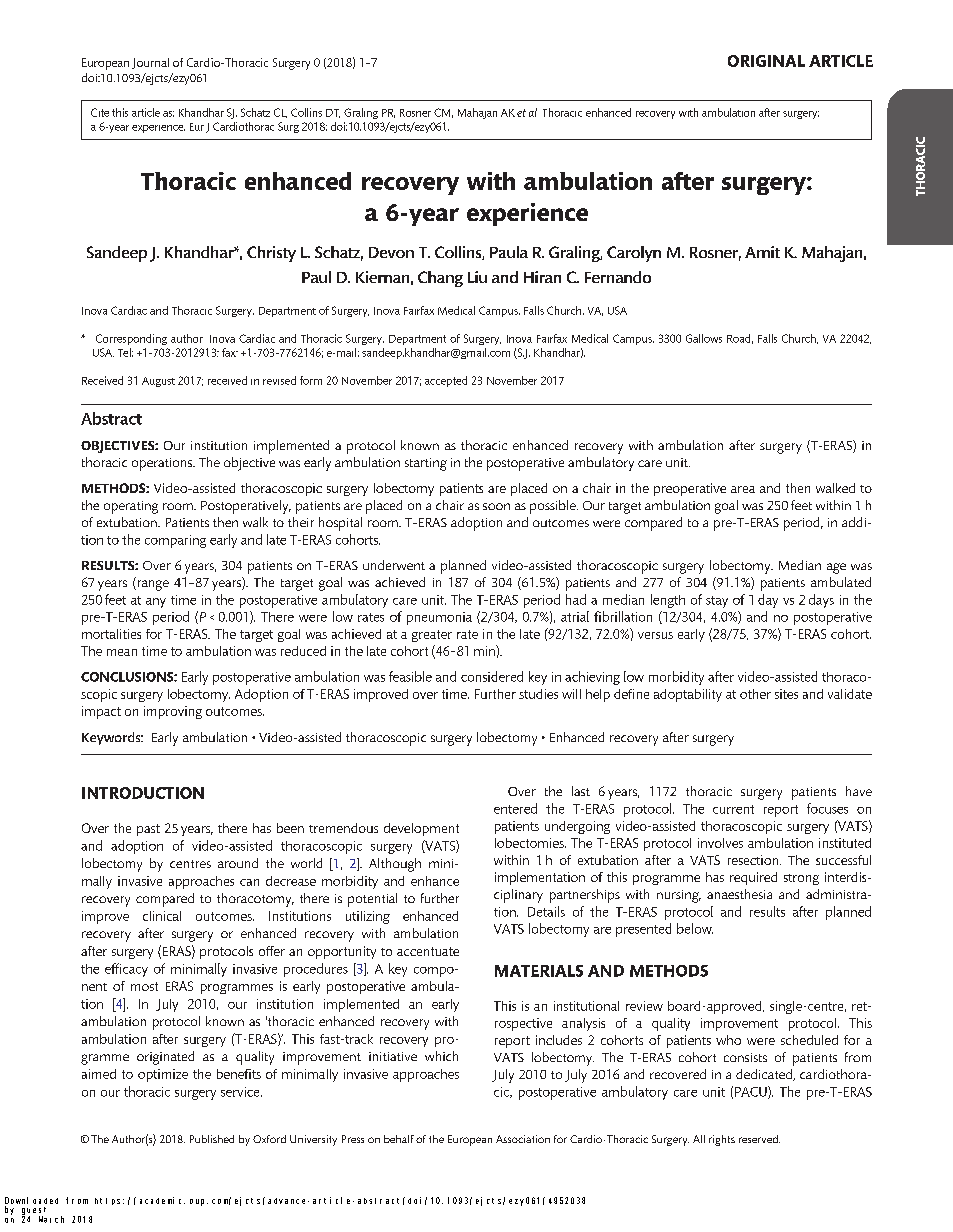 The width and height of the document is (953, 1232). I want to click on March, so click(51, 1219).
